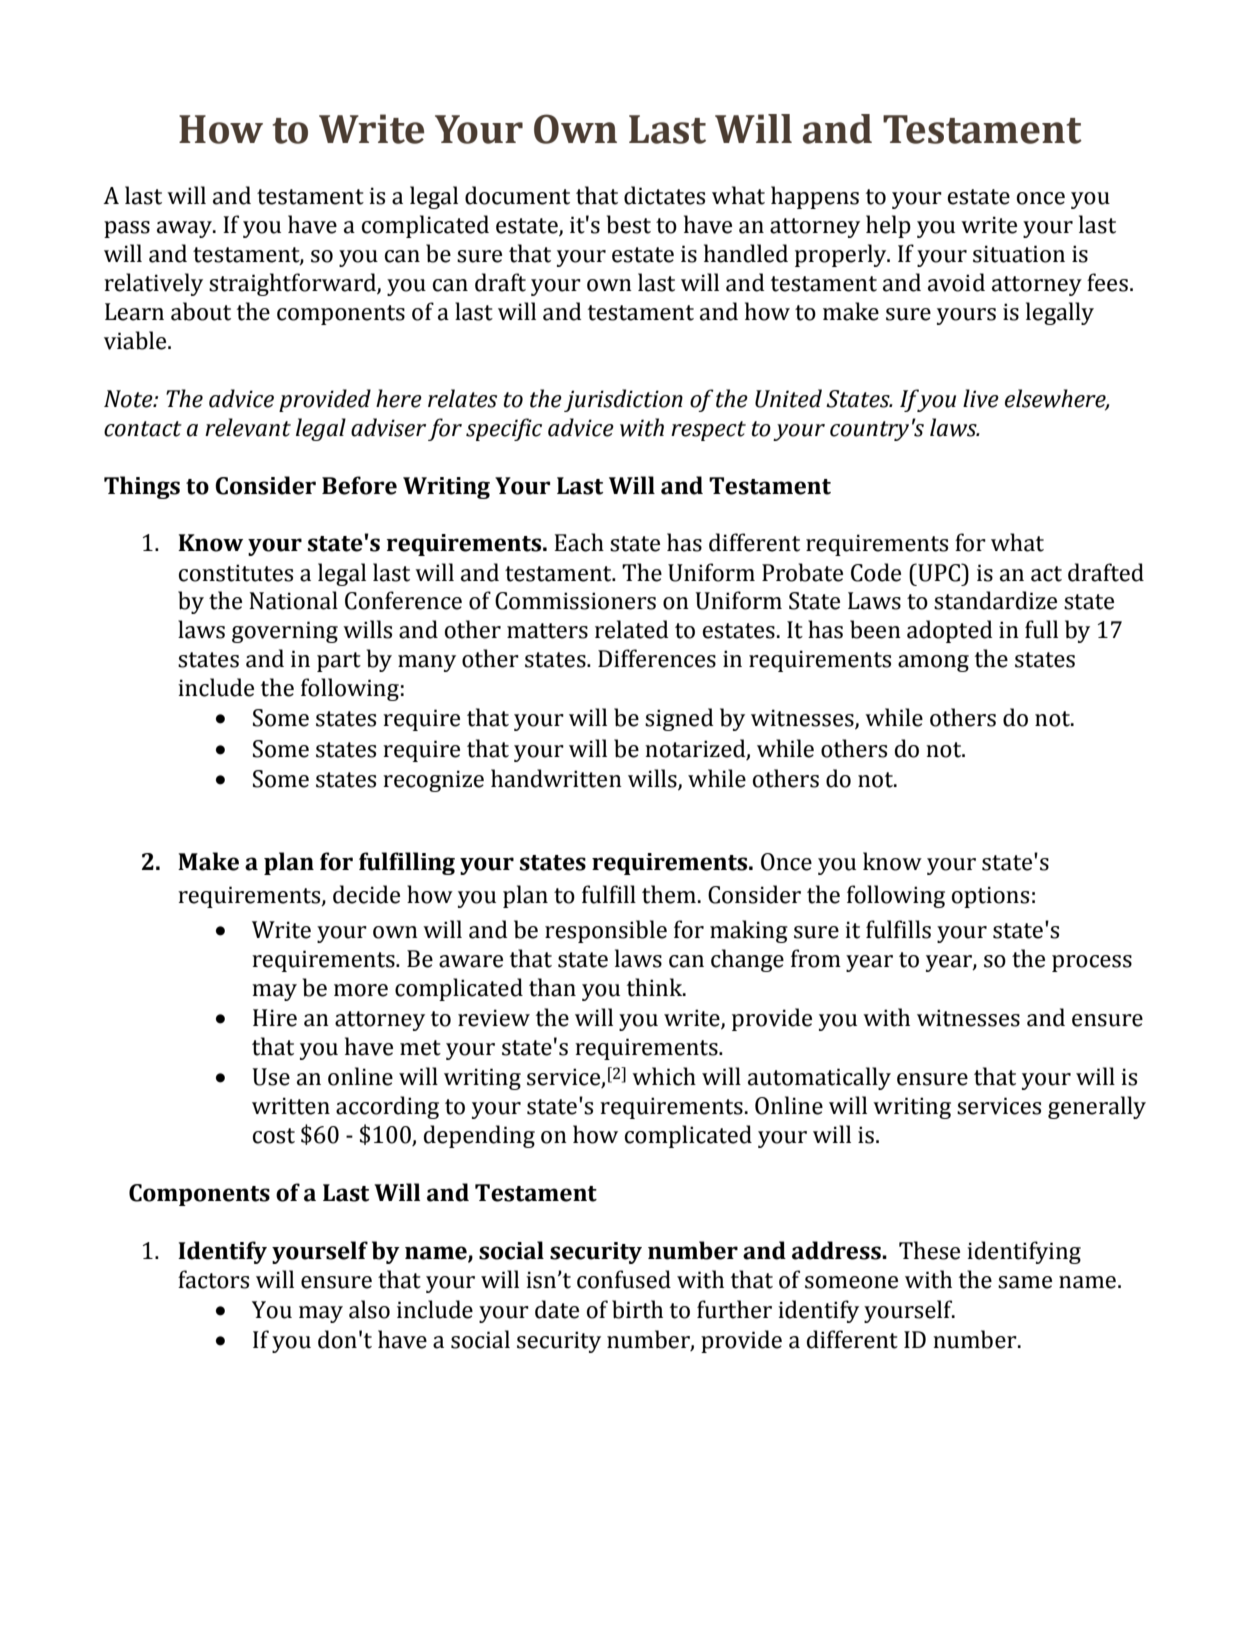 This screenshot has height=1629, width=1259. Describe the element at coordinates (1092, 963) in the screenshot. I see `process` at that location.
